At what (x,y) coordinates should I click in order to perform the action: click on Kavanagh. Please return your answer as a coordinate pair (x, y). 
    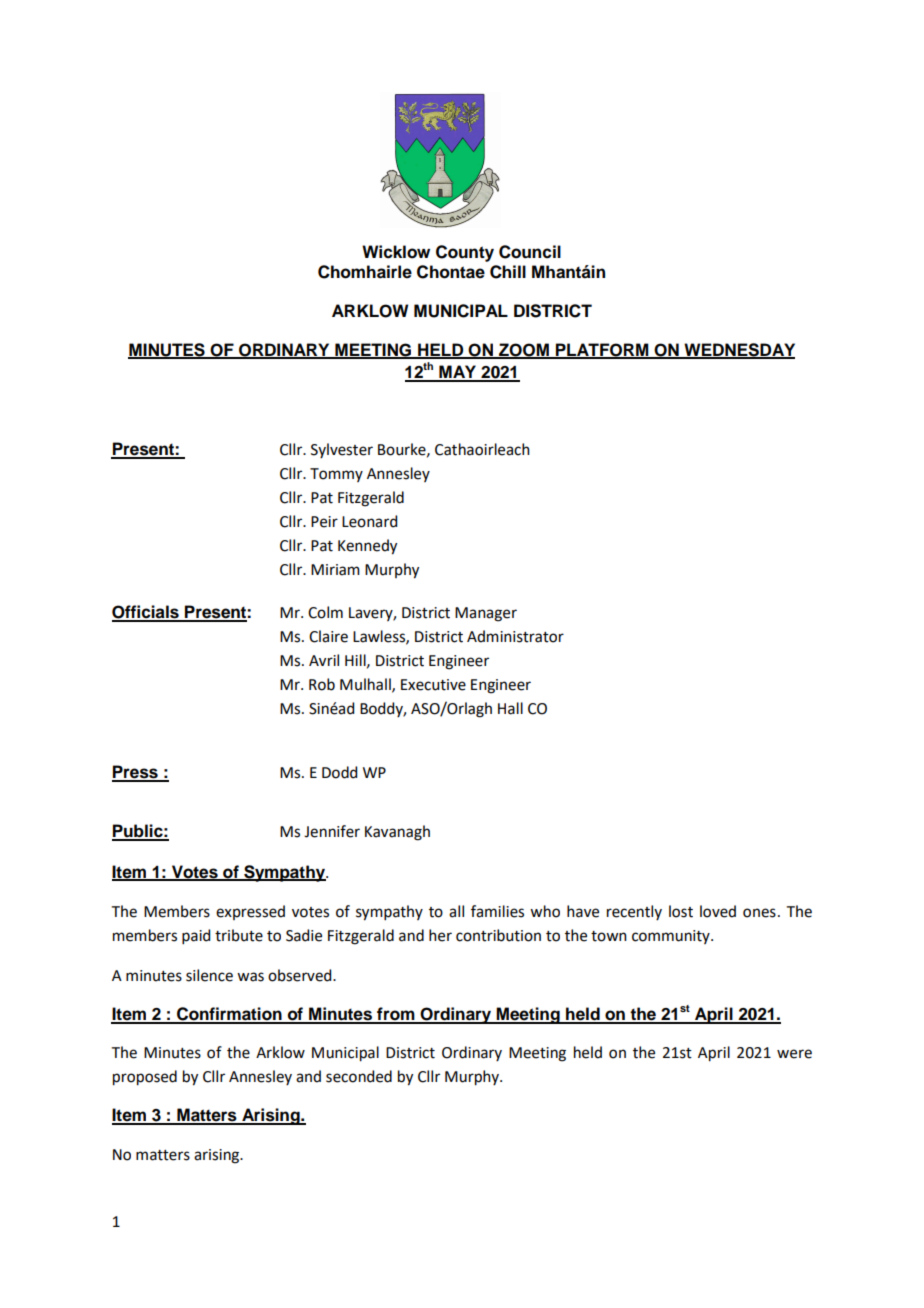
    Looking at the image, I should click on (397, 833).
